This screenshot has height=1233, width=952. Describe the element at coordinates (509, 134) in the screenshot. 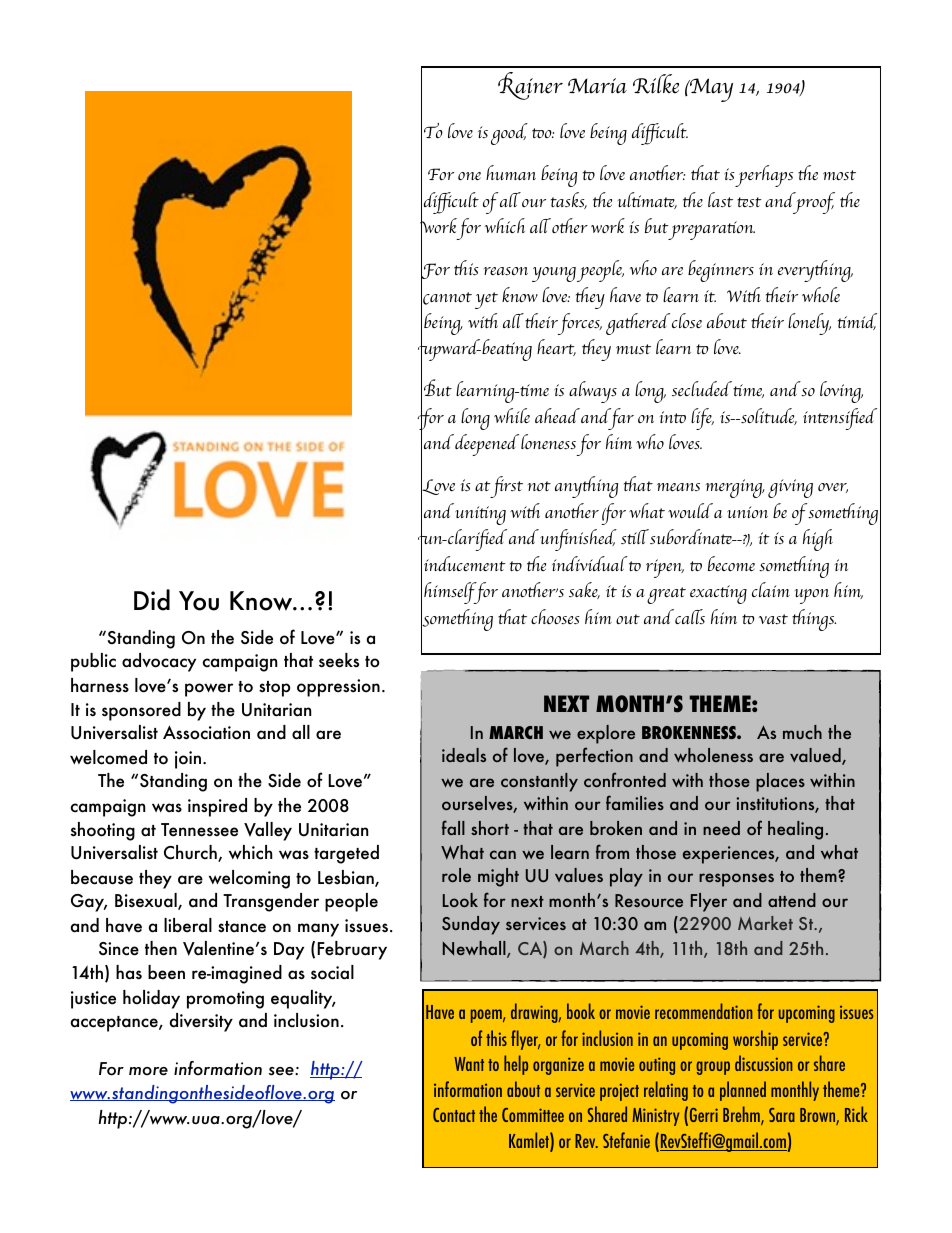

I see `good` at that location.
